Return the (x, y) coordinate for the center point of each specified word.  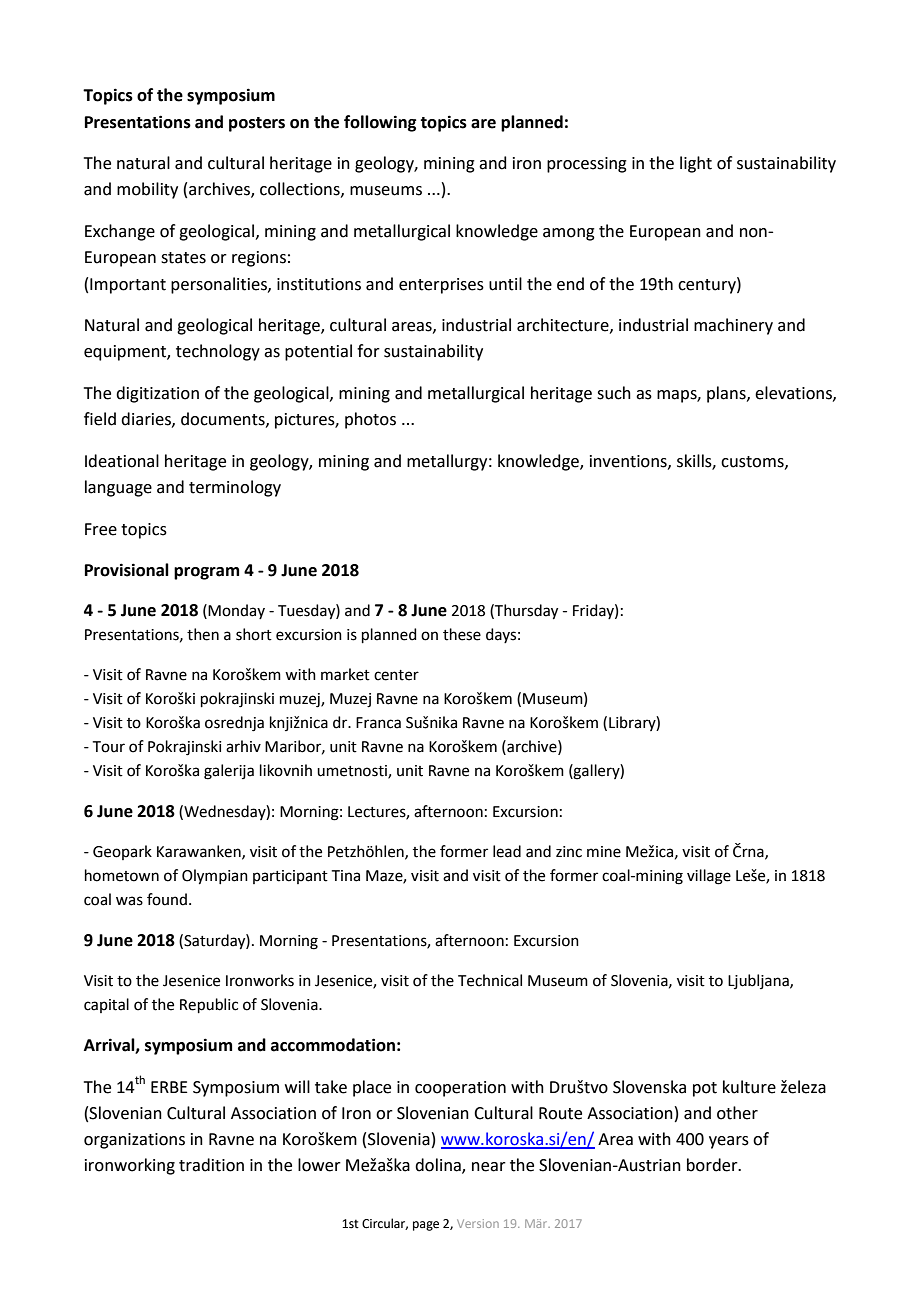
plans (727, 394)
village (709, 877)
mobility (147, 190)
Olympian (215, 877)
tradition (211, 1165)
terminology (235, 488)
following (380, 123)
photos (370, 420)
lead (507, 851)
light (696, 164)
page (426, 1226)
